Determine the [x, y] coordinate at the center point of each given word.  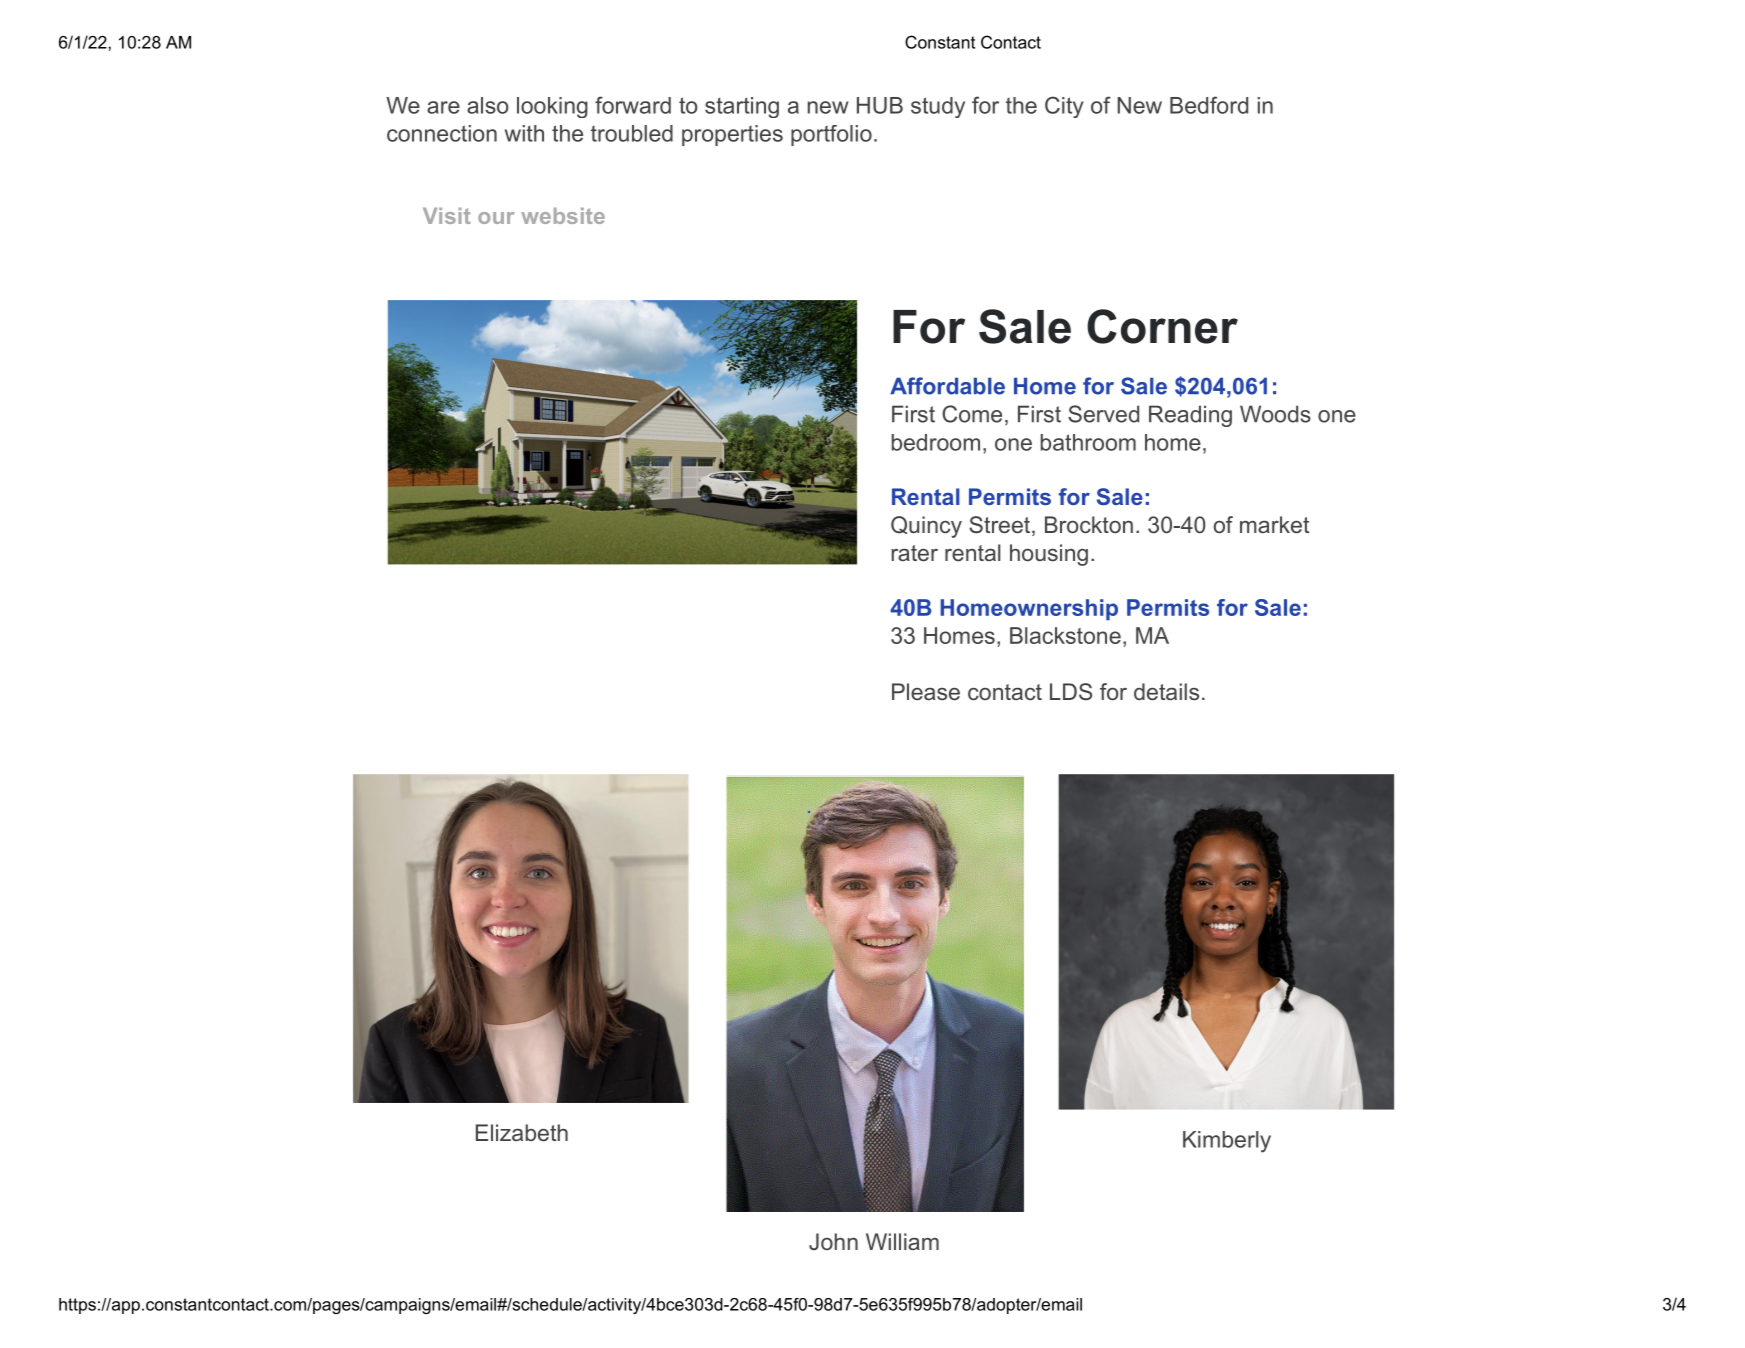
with [524, 133]
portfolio [831, 135]
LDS [1071, 691]
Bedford [1209, 105]
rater [915, 553]
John [833, 1241]
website [563, 216]
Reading [1190, 416]
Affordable [947, 386]
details [1166, 691]
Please [926, 691]
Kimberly [1227, 1142]
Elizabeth [522, 1132]
